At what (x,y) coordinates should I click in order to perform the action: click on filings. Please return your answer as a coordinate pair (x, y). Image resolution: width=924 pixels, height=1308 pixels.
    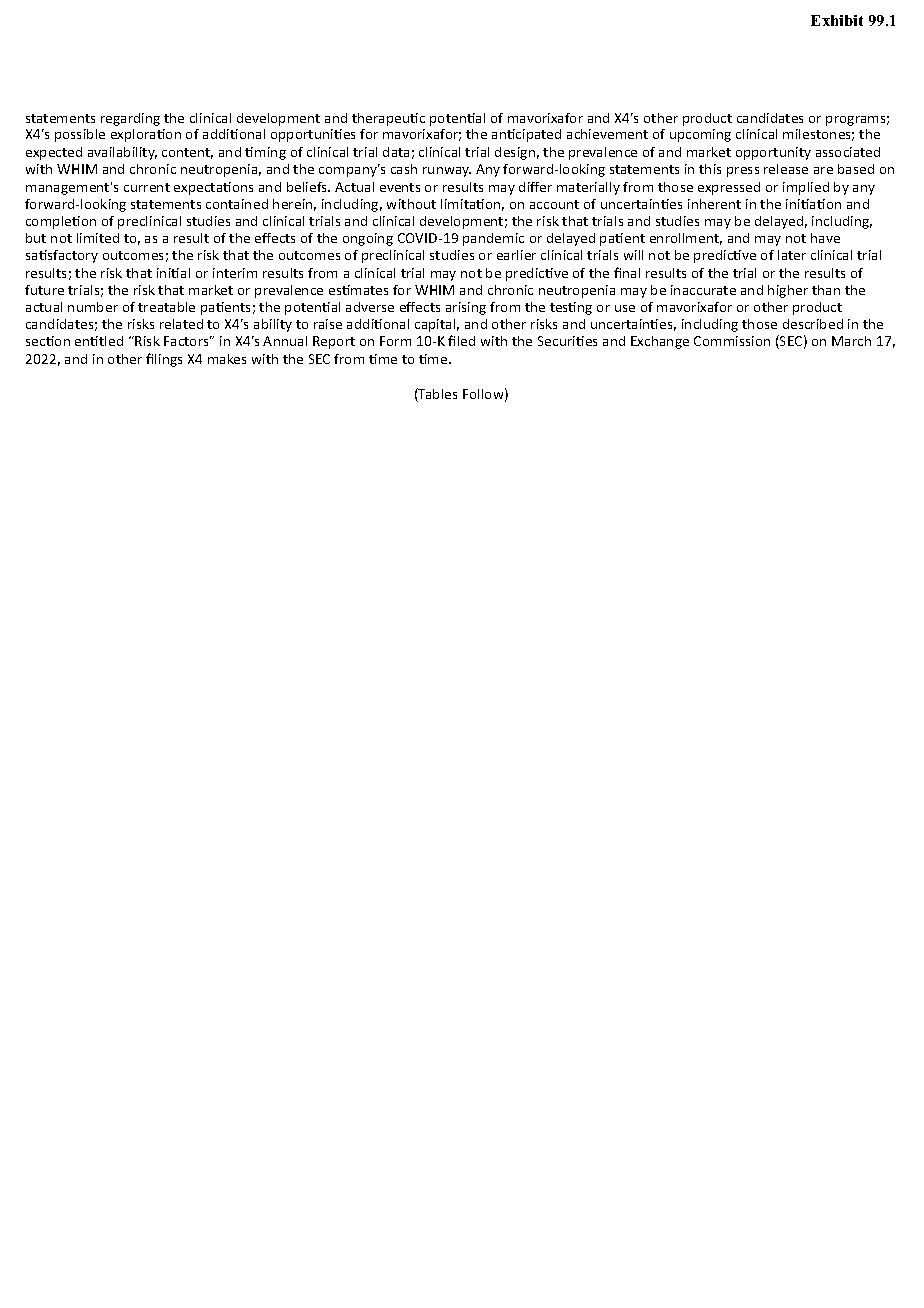
    Looking at the image, I should click on (164, 360).
